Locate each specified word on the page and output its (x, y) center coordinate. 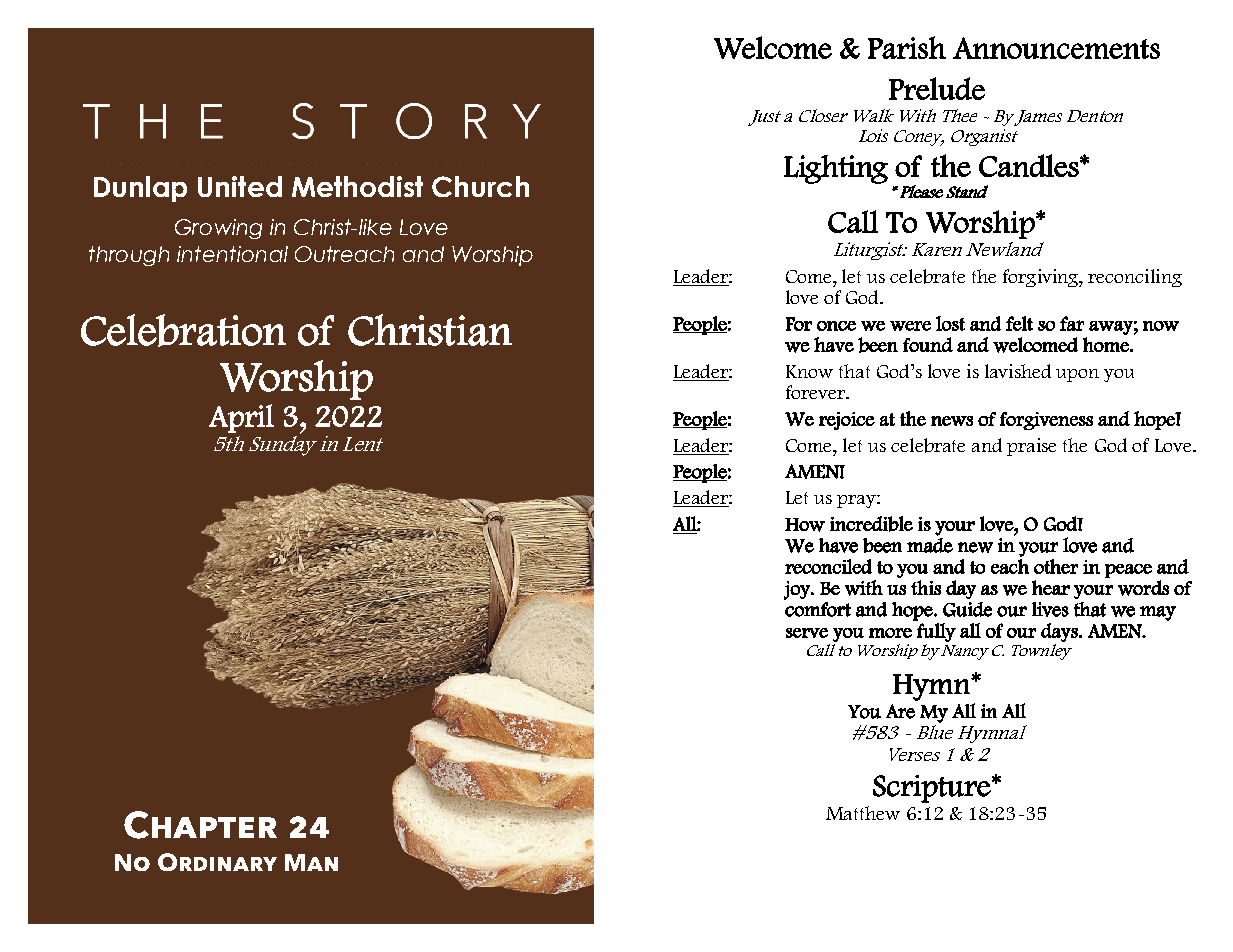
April (241, 418)
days (1060, 632)
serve (807, 633)
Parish (907, 47)
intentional (232, 254)
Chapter (200, 825)
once (836, 326)
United (240, 186)
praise (1031, 447)
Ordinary (217, 862)
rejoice (847, 421)
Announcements (1056, 48)
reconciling (1135, 278)
